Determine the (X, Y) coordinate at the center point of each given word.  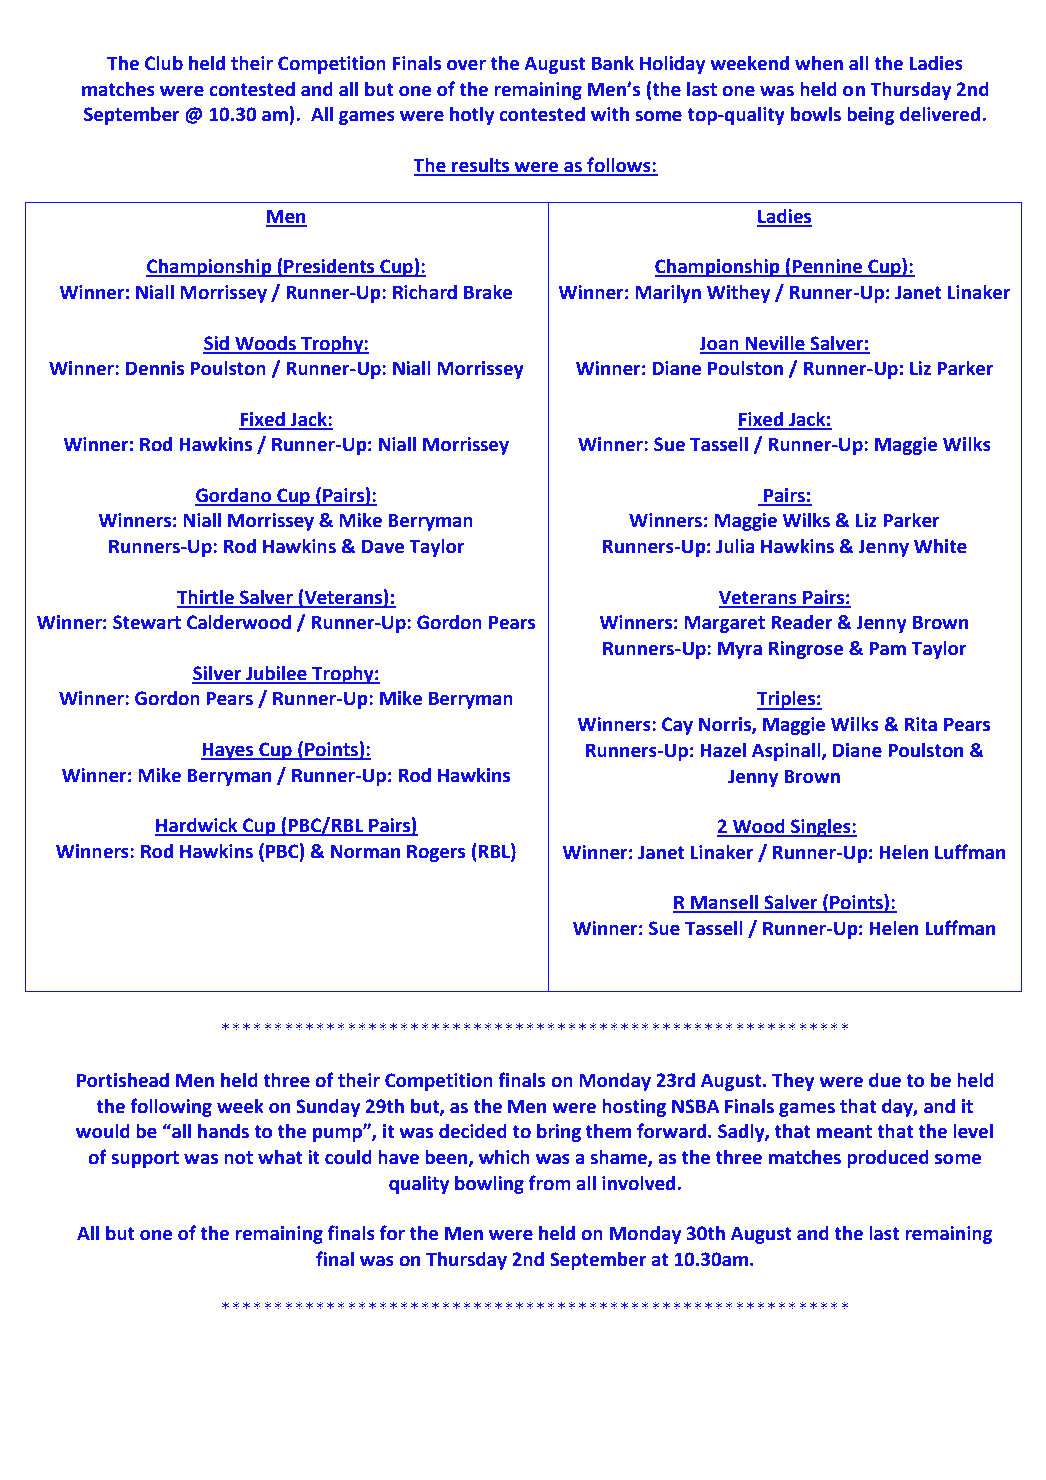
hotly (472, 116)
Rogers (436, 853)
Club (164, 63)
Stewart (147, 622)
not (238, 1158)
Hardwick (197, 826)
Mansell (724, 903)
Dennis (155, 368)
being (871, 116)
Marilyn (668, 294)
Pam (887, 649)
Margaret (724, 624)
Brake (488, 292)
